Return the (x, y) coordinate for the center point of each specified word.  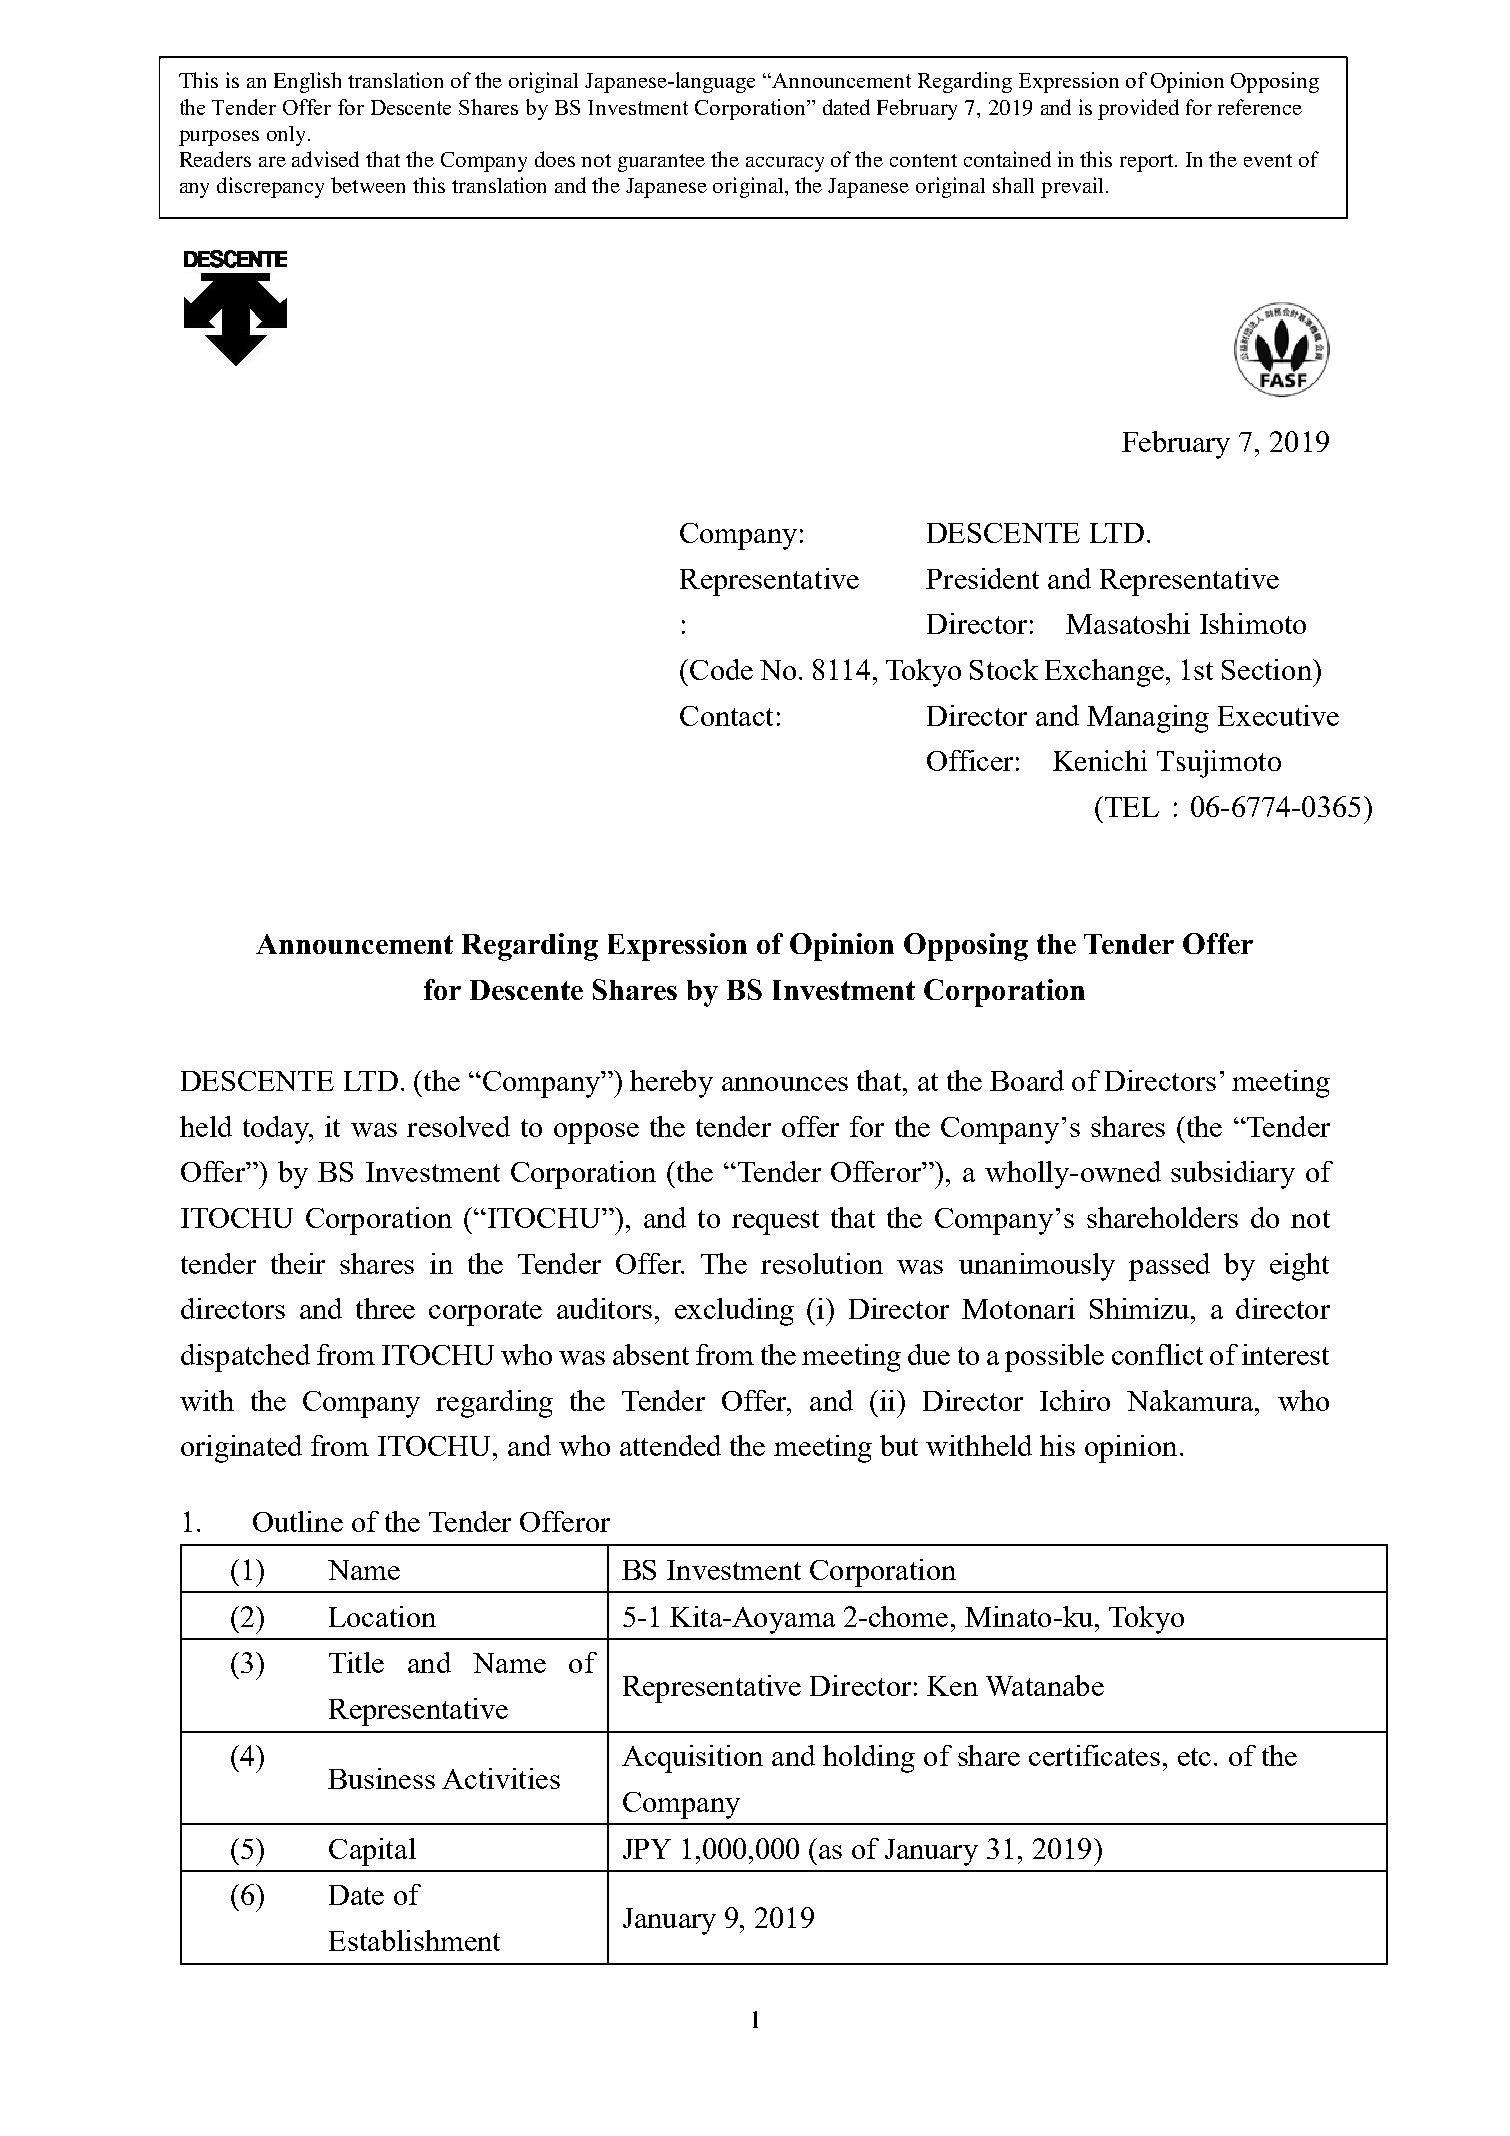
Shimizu (1141, 1308)
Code (721, 669)
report (1148, 163)
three (385, 1308)
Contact (726, 716)
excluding (734, 1312)
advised (325, 159)
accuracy (785, 164)
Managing (1148, 719)
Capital (372, 1852)
